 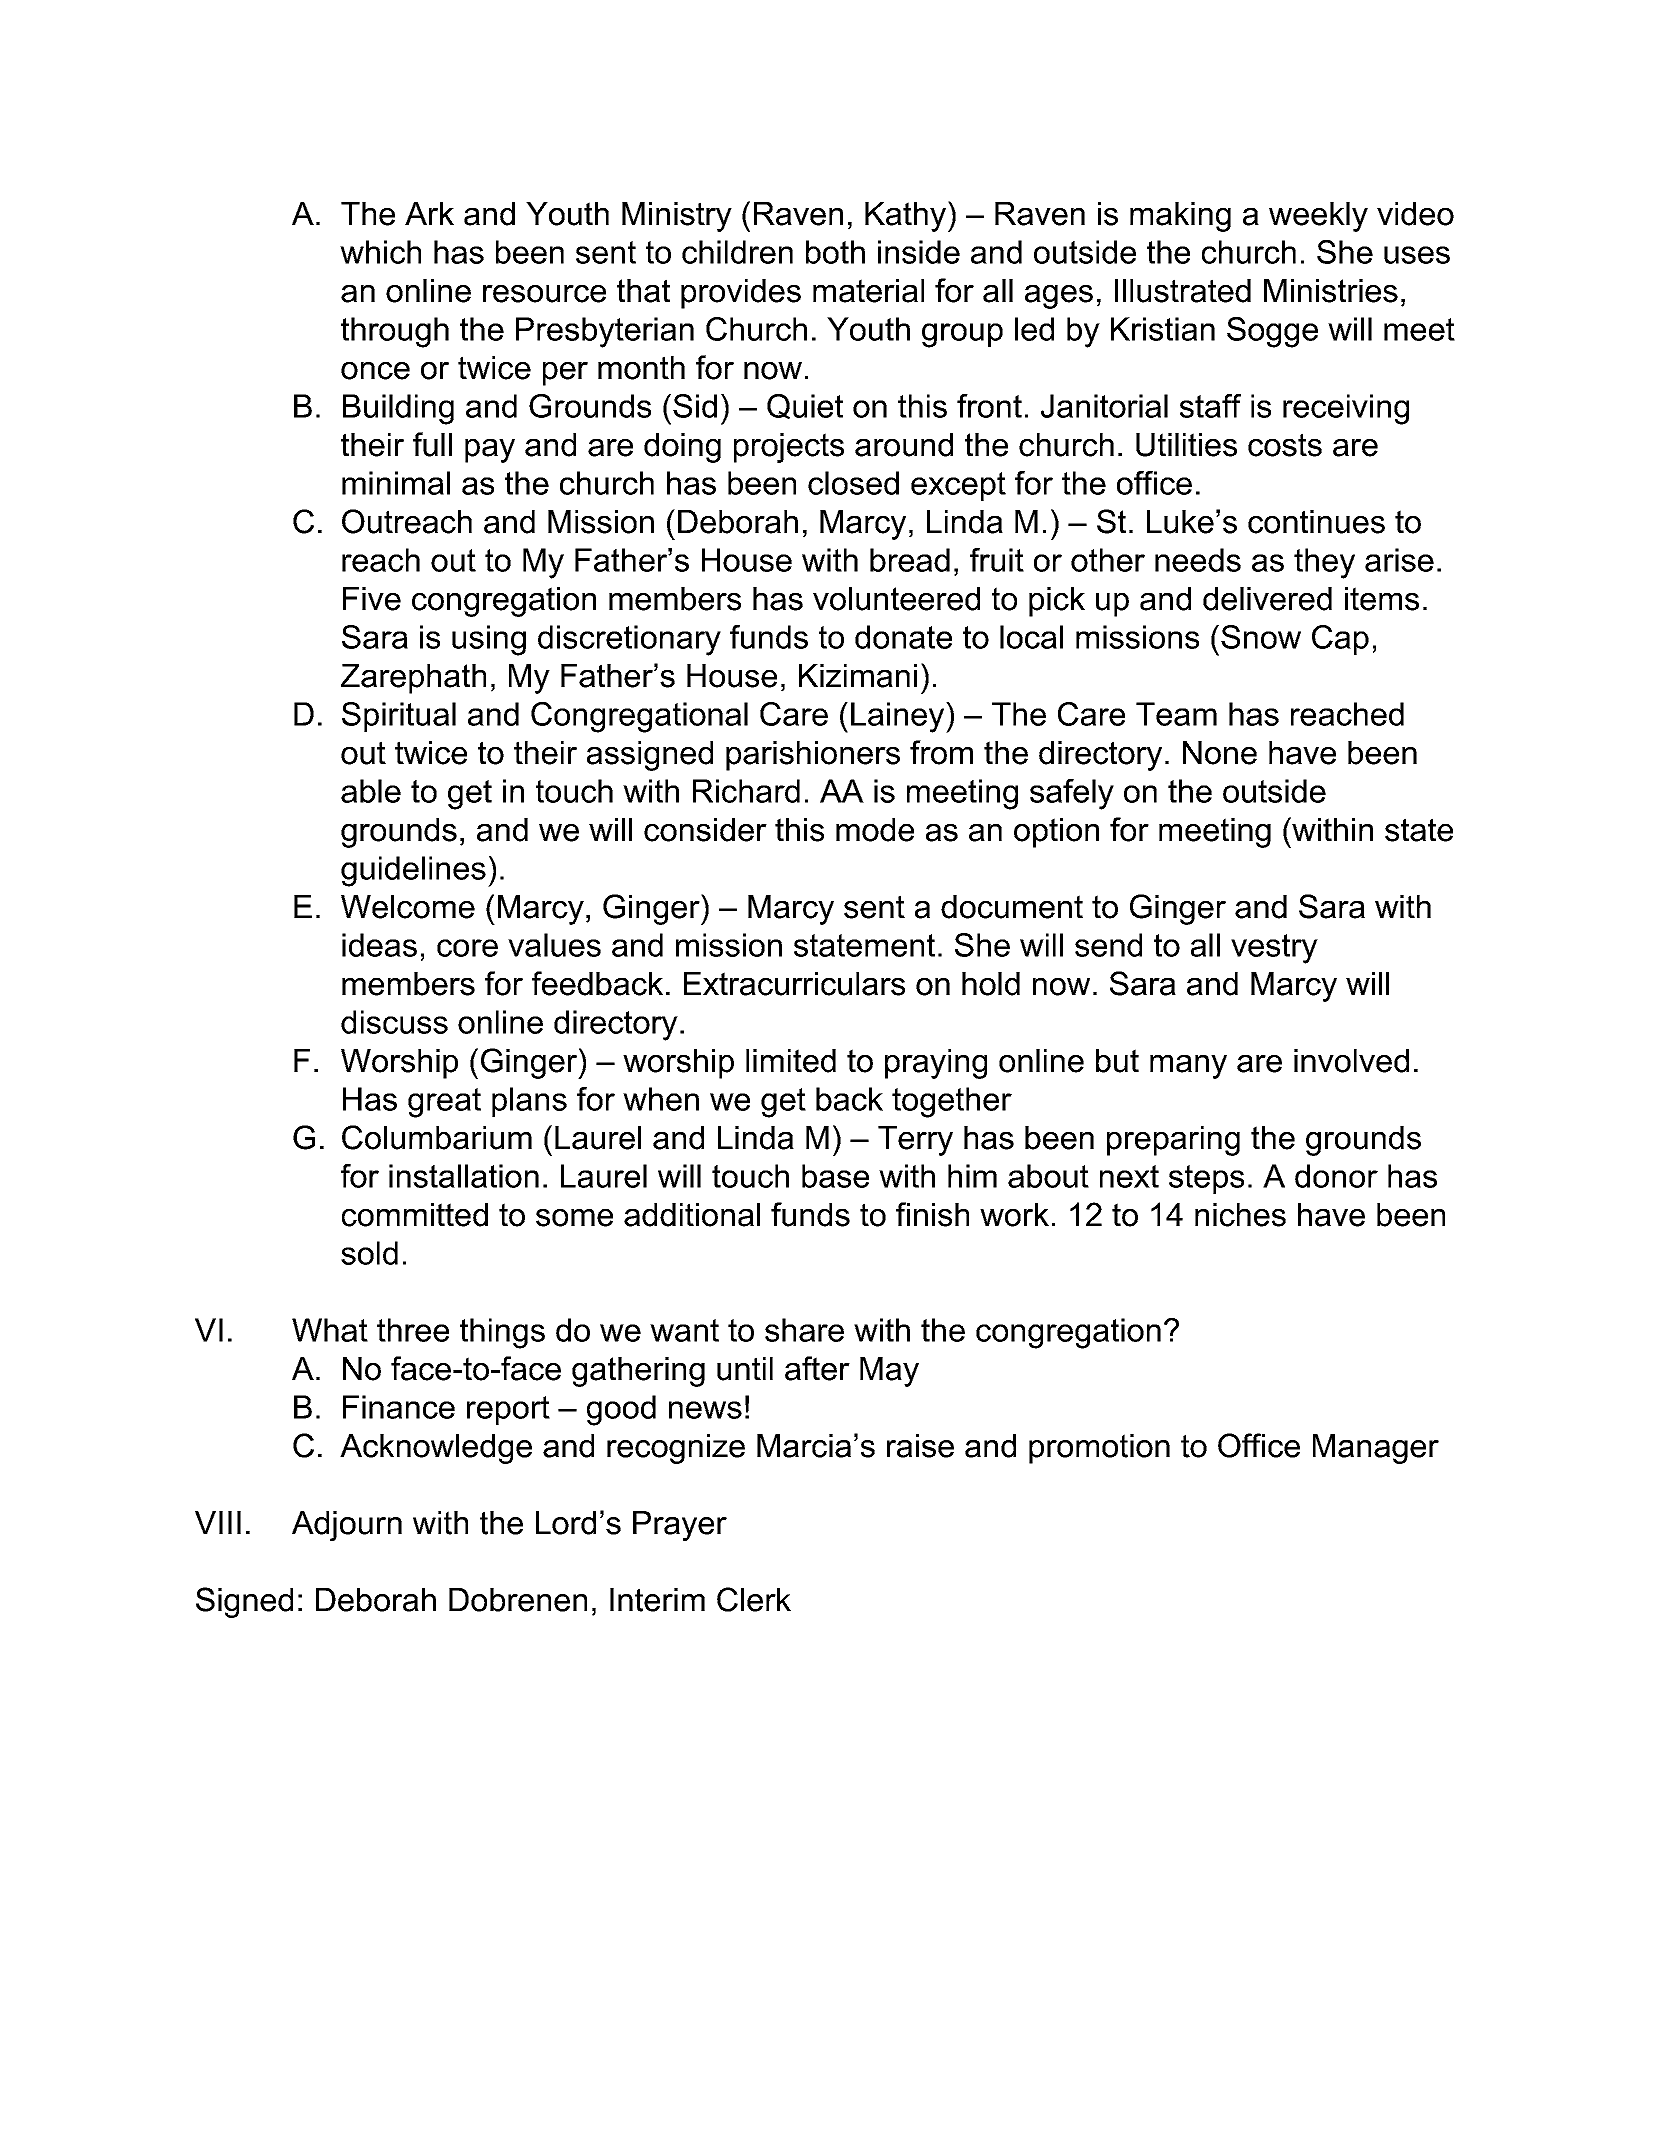 What do you see at coordinates (1261, 637) in the screenshot?
I see `Snow` at bounding box center [1261, 637].
